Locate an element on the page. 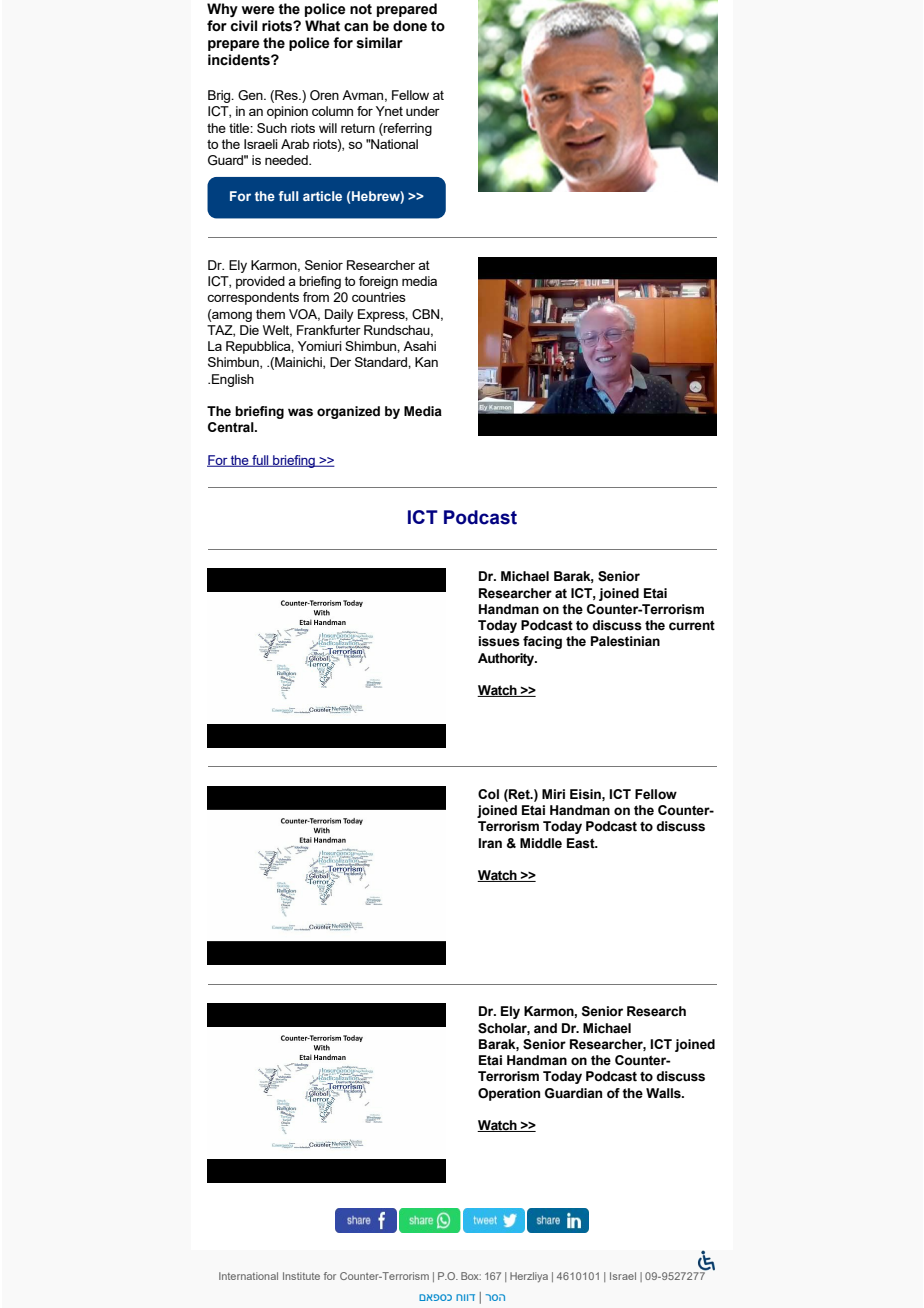  Authority is located at coordinates (507, 659).
